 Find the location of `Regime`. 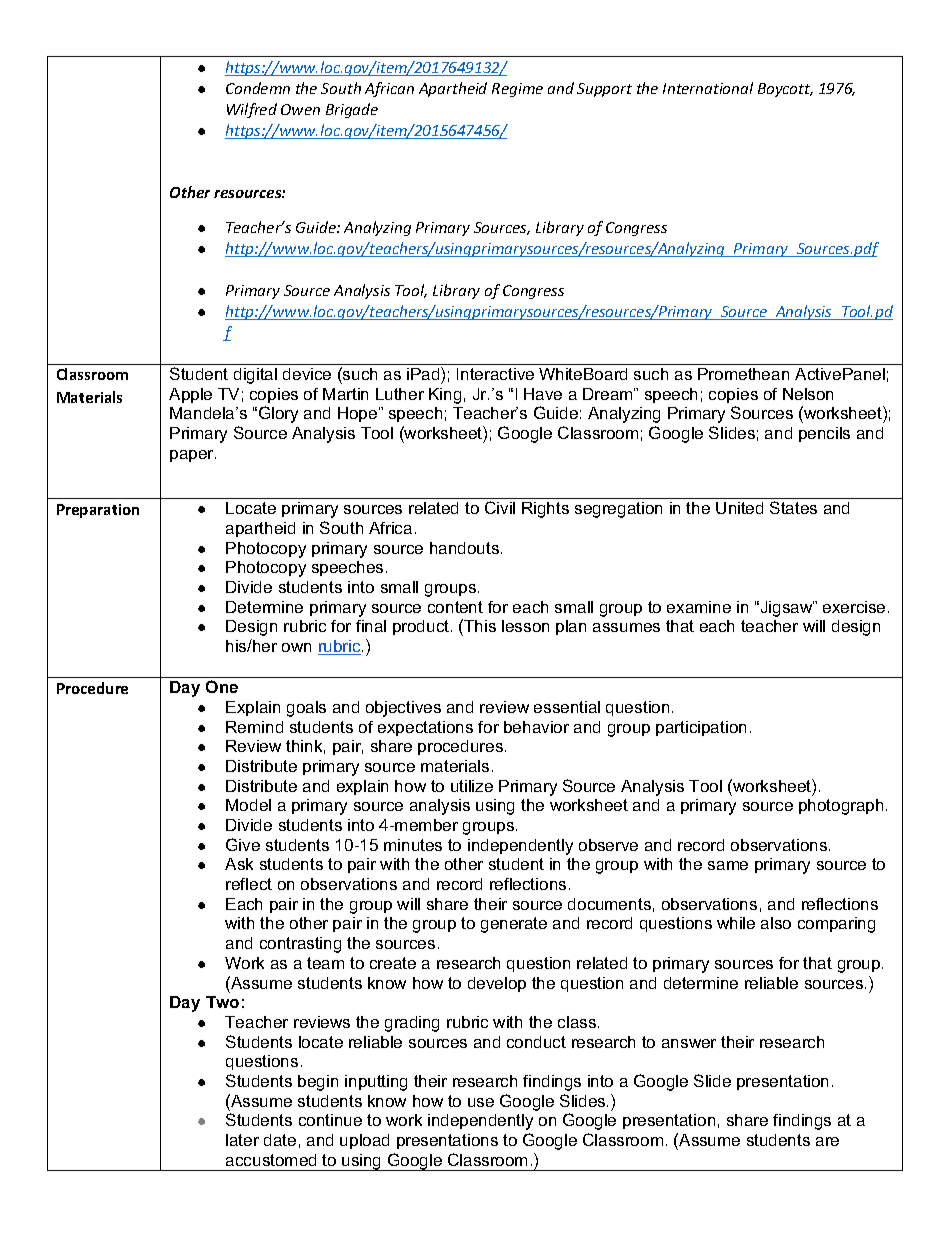

Regime is located at coordinates (517, 90).
